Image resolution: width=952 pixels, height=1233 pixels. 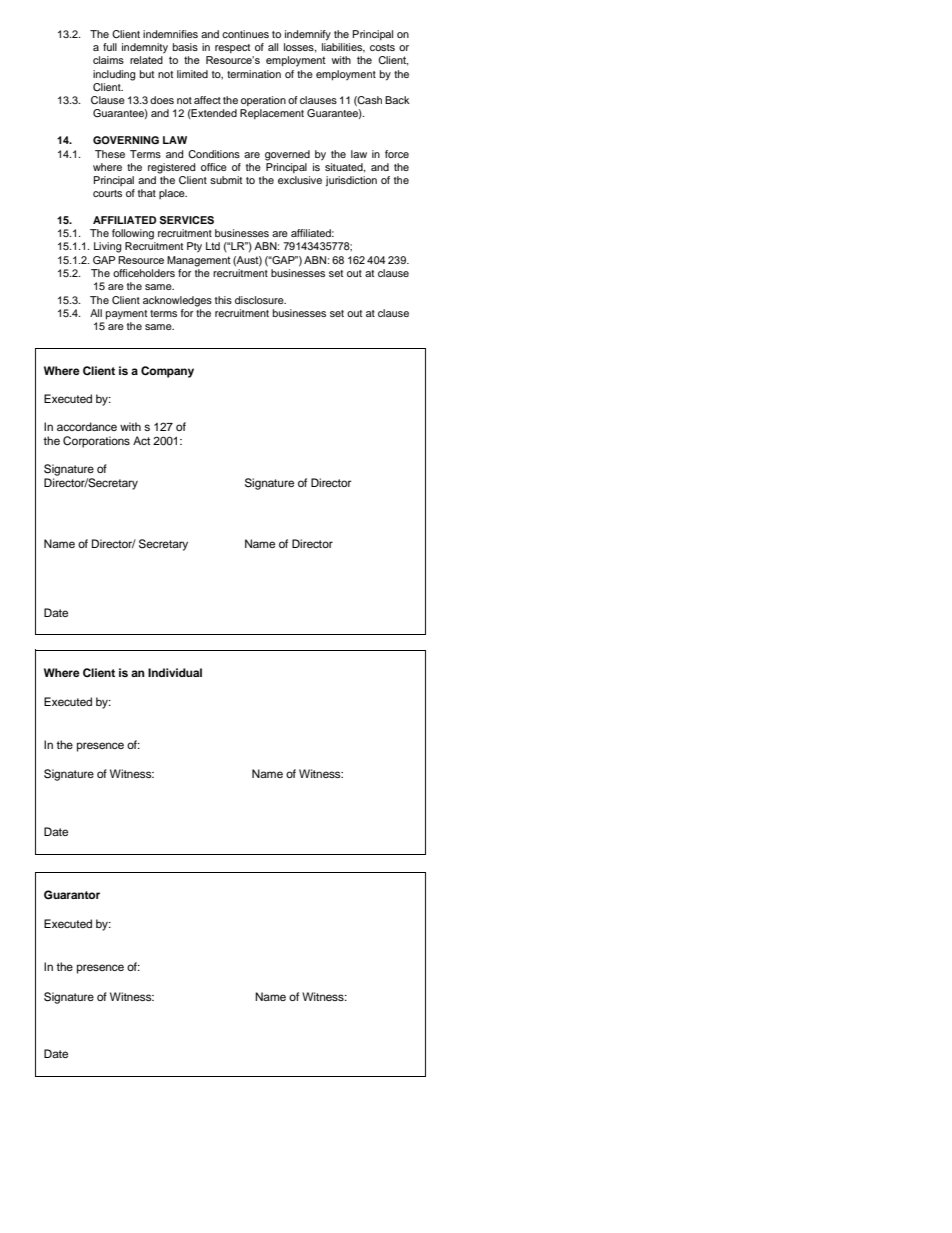 What do you see at coordinates (382, 47) in the document?
I see `costs` at bounding box center [382, 47].
